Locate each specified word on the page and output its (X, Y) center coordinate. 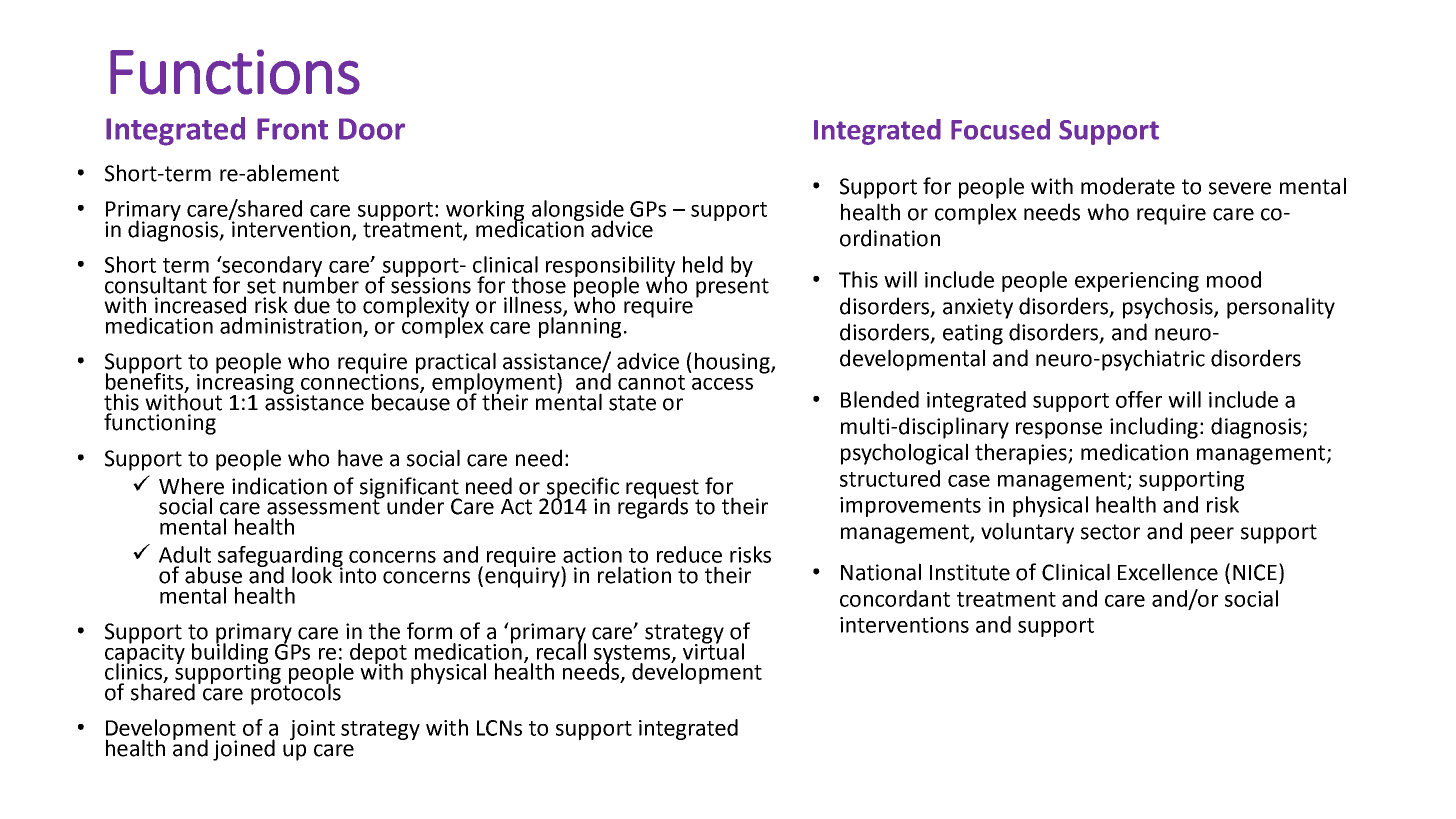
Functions (235, 72)
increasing (247, 383)
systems (633, 655)
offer (1139, 399)
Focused (1000, 129)
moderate (1128, 186)
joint (312, 730)
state (632, 403)
